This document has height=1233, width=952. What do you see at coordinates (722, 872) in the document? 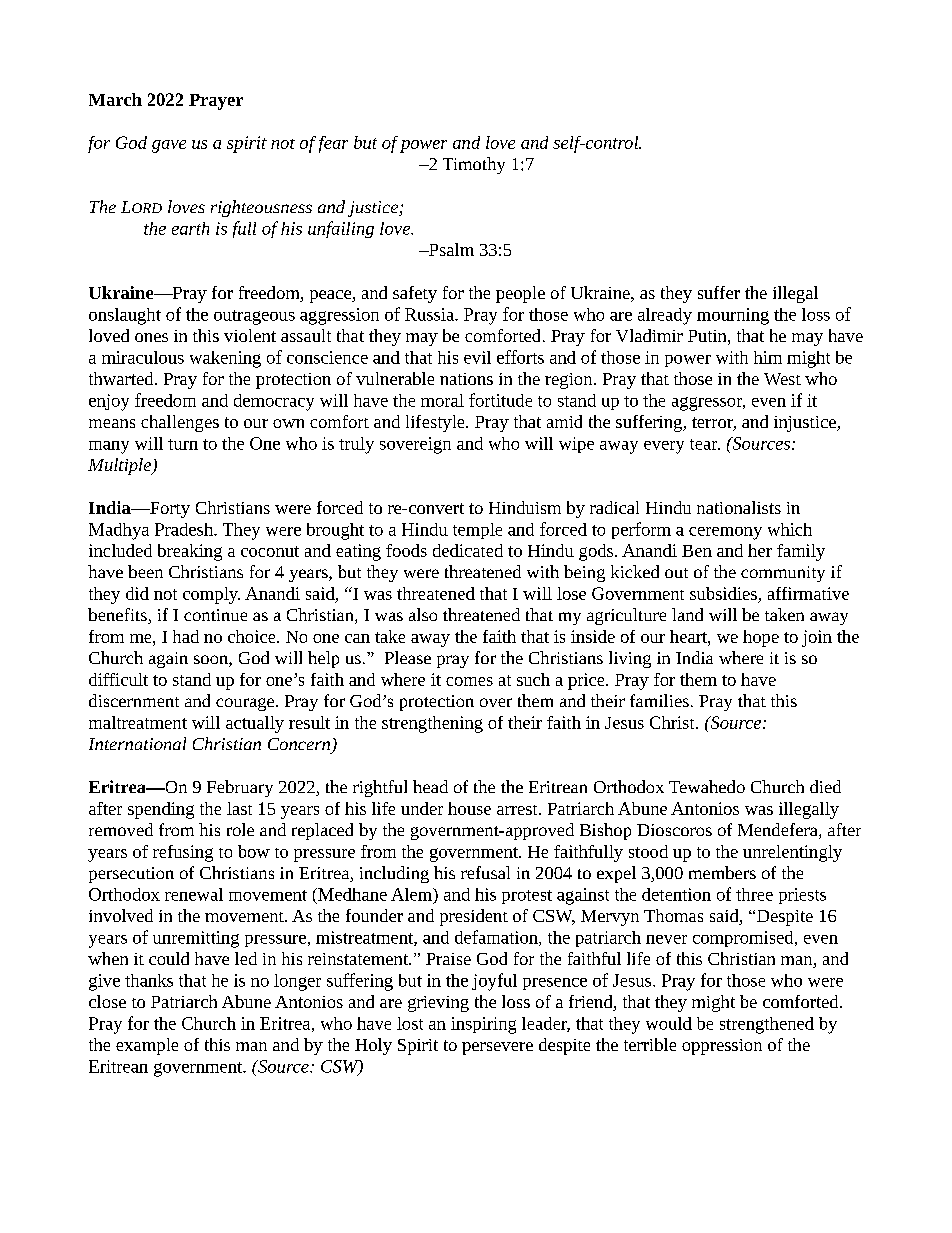
I see `members` at bounding box center [722, 872].
